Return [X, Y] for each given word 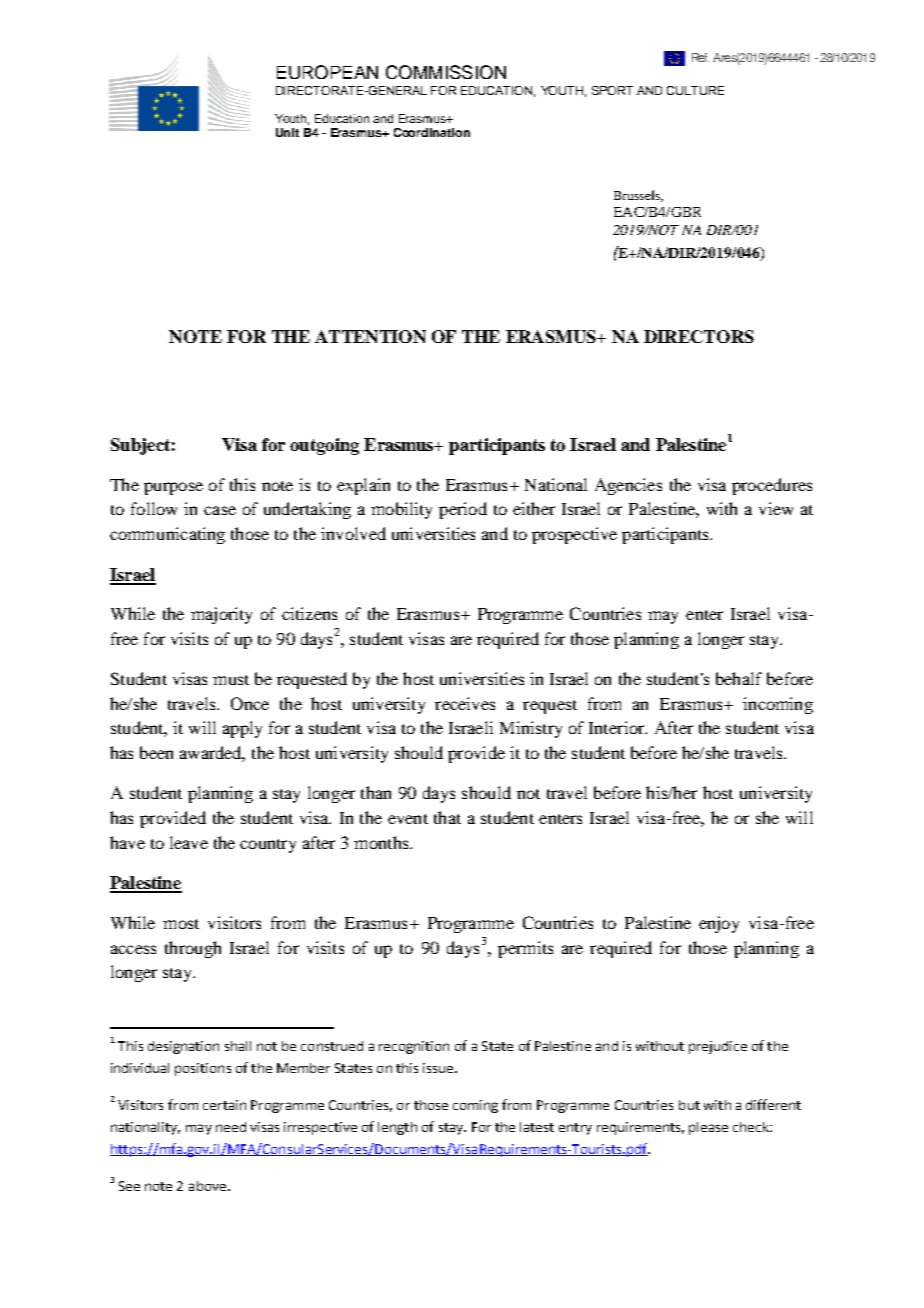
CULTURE [695, 90]
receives [465, 703]
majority [221, 615]
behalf [739, 678]
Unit [287, 132]
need [231, 1127]
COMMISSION [446, 72]
